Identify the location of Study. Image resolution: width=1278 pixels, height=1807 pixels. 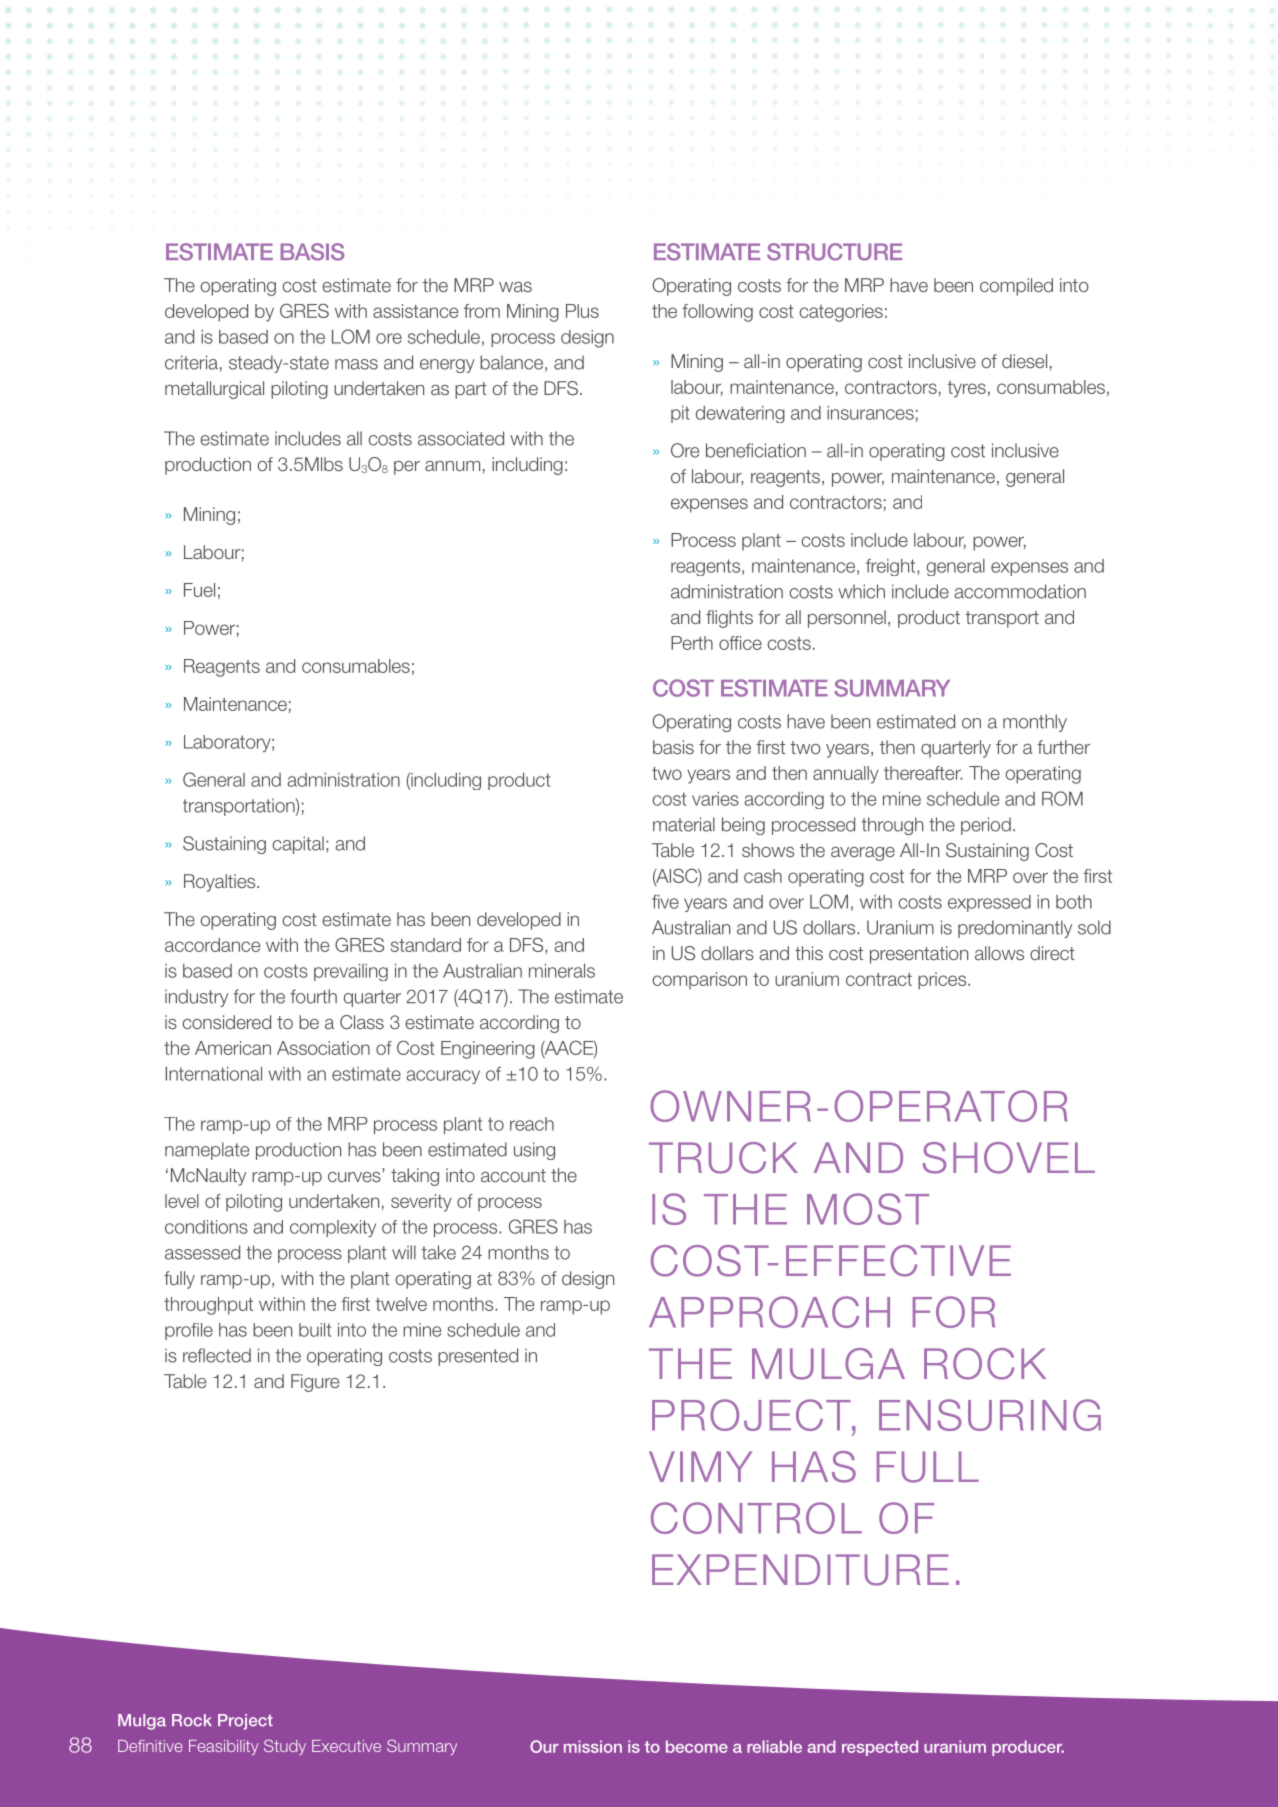
(285, 1747).
